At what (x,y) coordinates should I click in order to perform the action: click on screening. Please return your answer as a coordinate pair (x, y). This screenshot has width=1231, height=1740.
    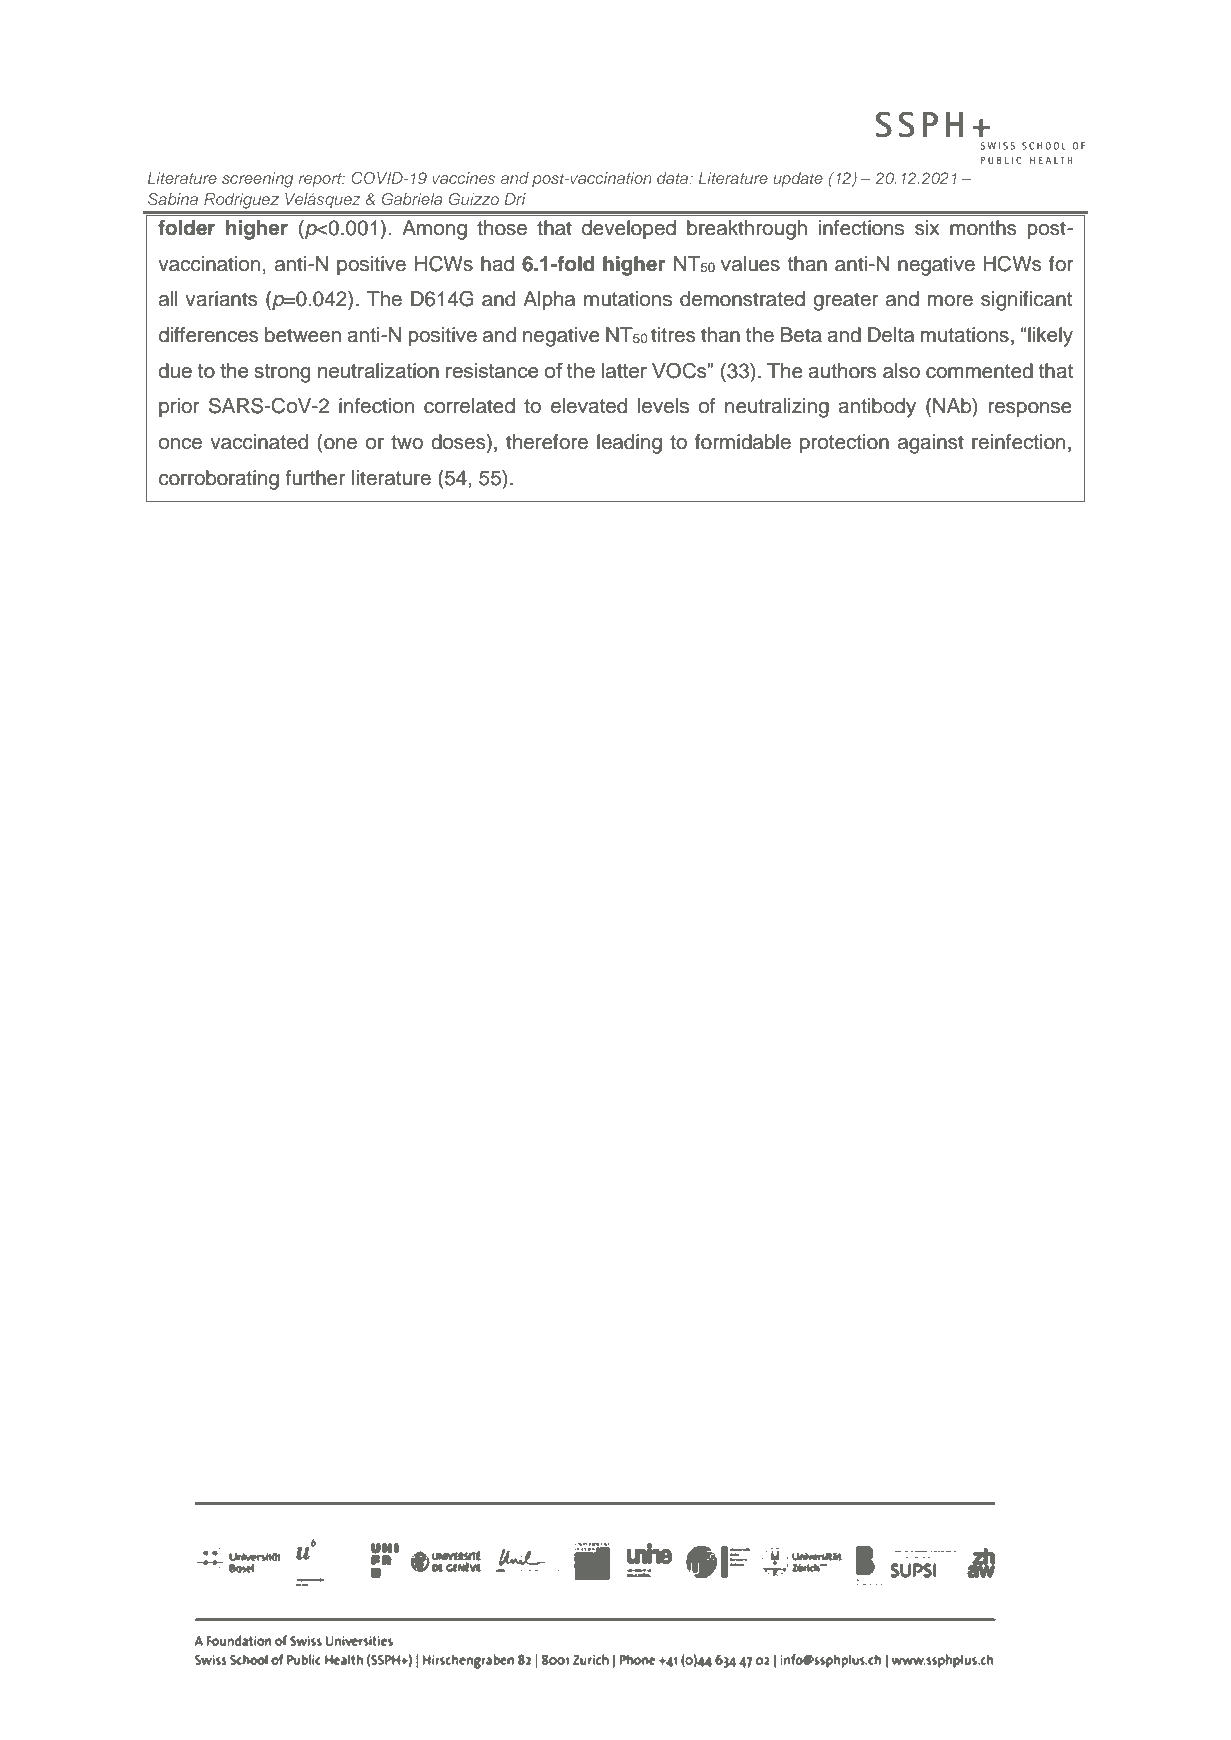
    Looking at the image, I should click on (257, 180).
